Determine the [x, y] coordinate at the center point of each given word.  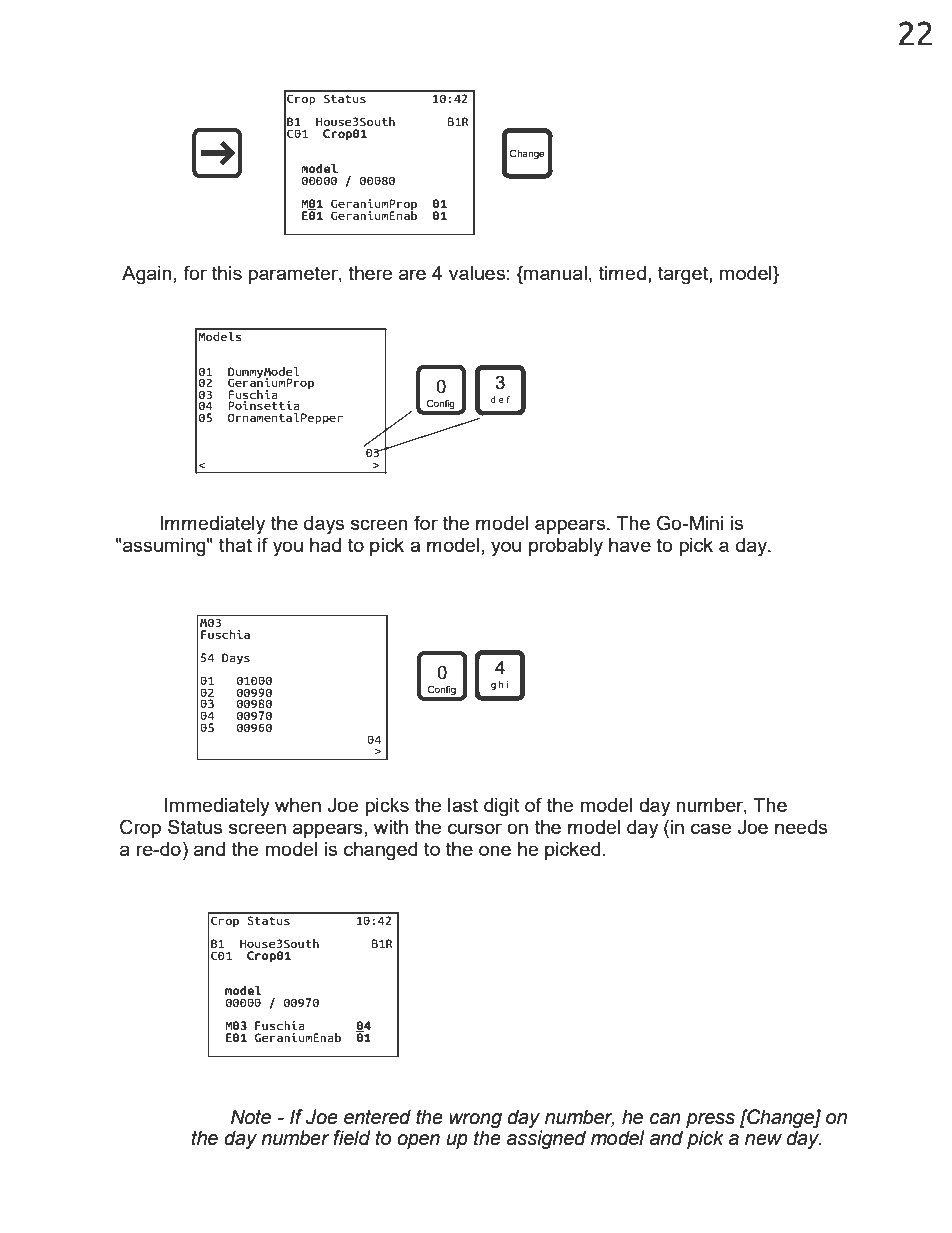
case [711, 828]
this [227, 273]
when [298, 805]
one [495, 850]
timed [622, 273]
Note [251, 1117]
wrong [475, 1120]
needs [801, 827]
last [463, 805]
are [412, 274]
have [630, 545]
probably [566, 547]
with [391, 827]
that [235, 545]
